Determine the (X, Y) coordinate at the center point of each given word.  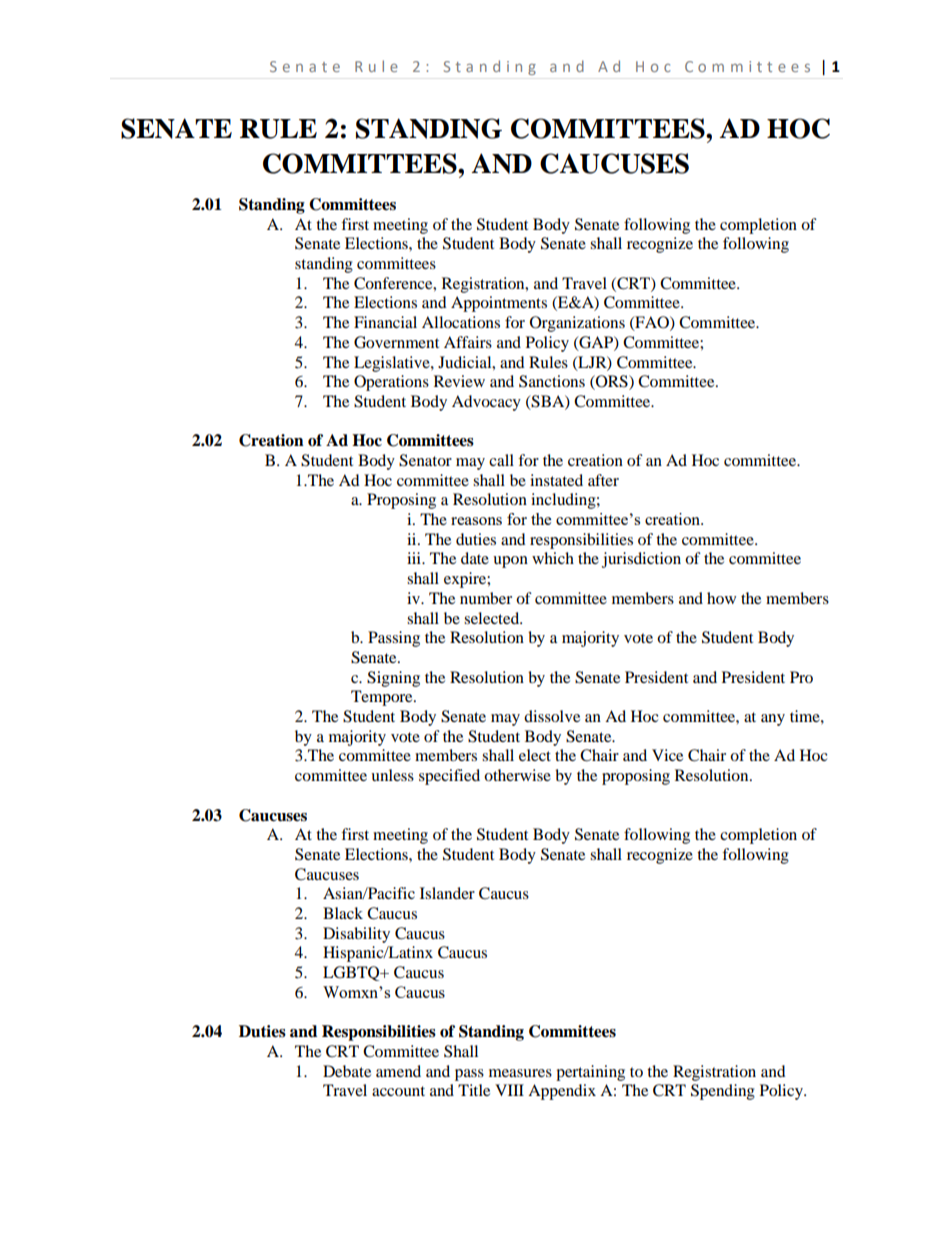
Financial (385, 322)
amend (398, 1071)
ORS (612, 382)
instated (556, 480)
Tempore (383, 698)
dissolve (552, 716)
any (773, 720)
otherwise (517, 775)
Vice (667, 755)
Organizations (577, 324)
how (721, 598)
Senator (425, 460)
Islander (447, 893)
